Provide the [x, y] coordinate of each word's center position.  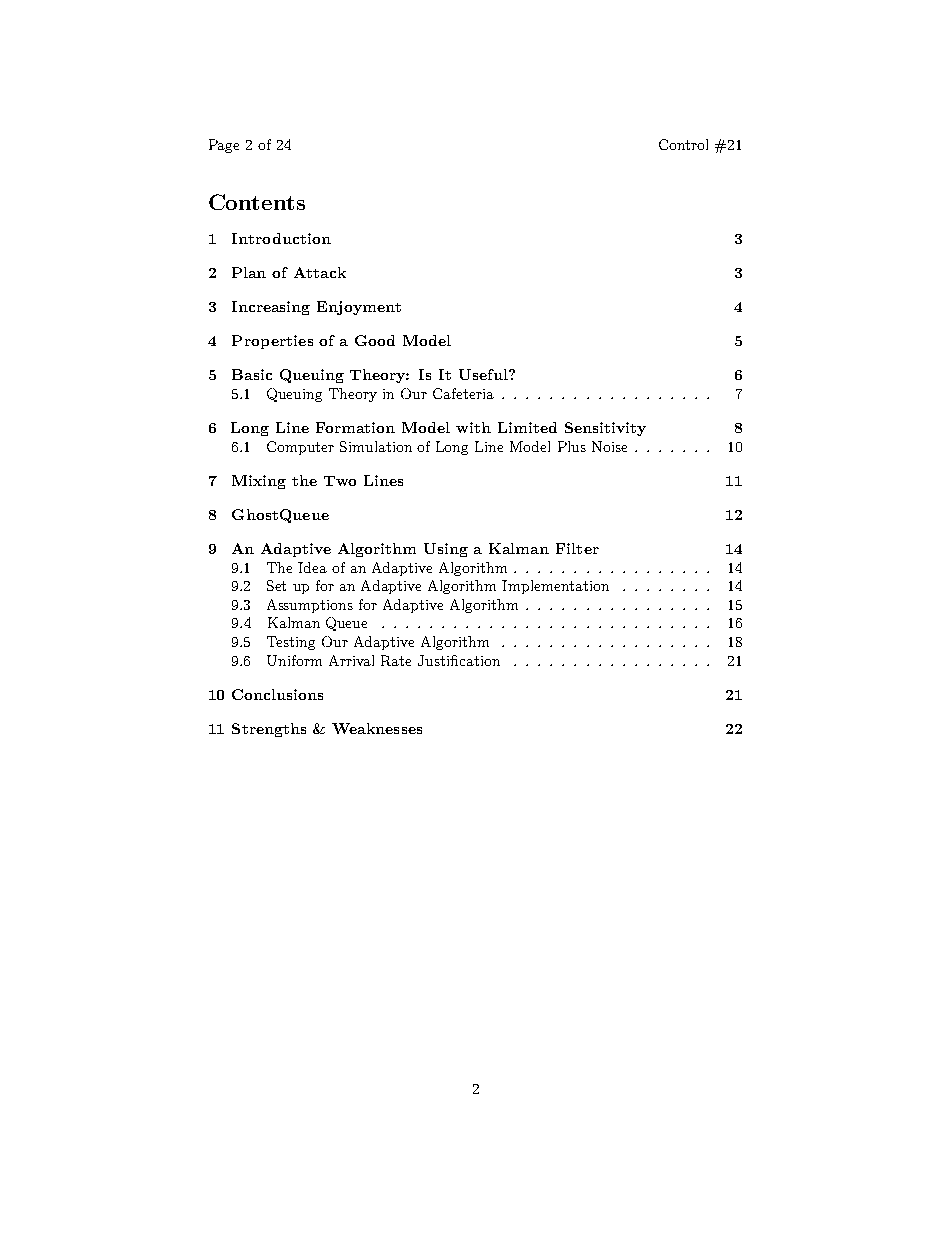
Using [446, 550]
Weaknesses [377, 728]
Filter [577, 548]
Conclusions [277, 694]
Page [224, 146]
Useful [484, 374]
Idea [312, 567]
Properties [272, 342]
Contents [257, 202]
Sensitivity [605, 429]
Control [683, 144]
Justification [459, 660]
